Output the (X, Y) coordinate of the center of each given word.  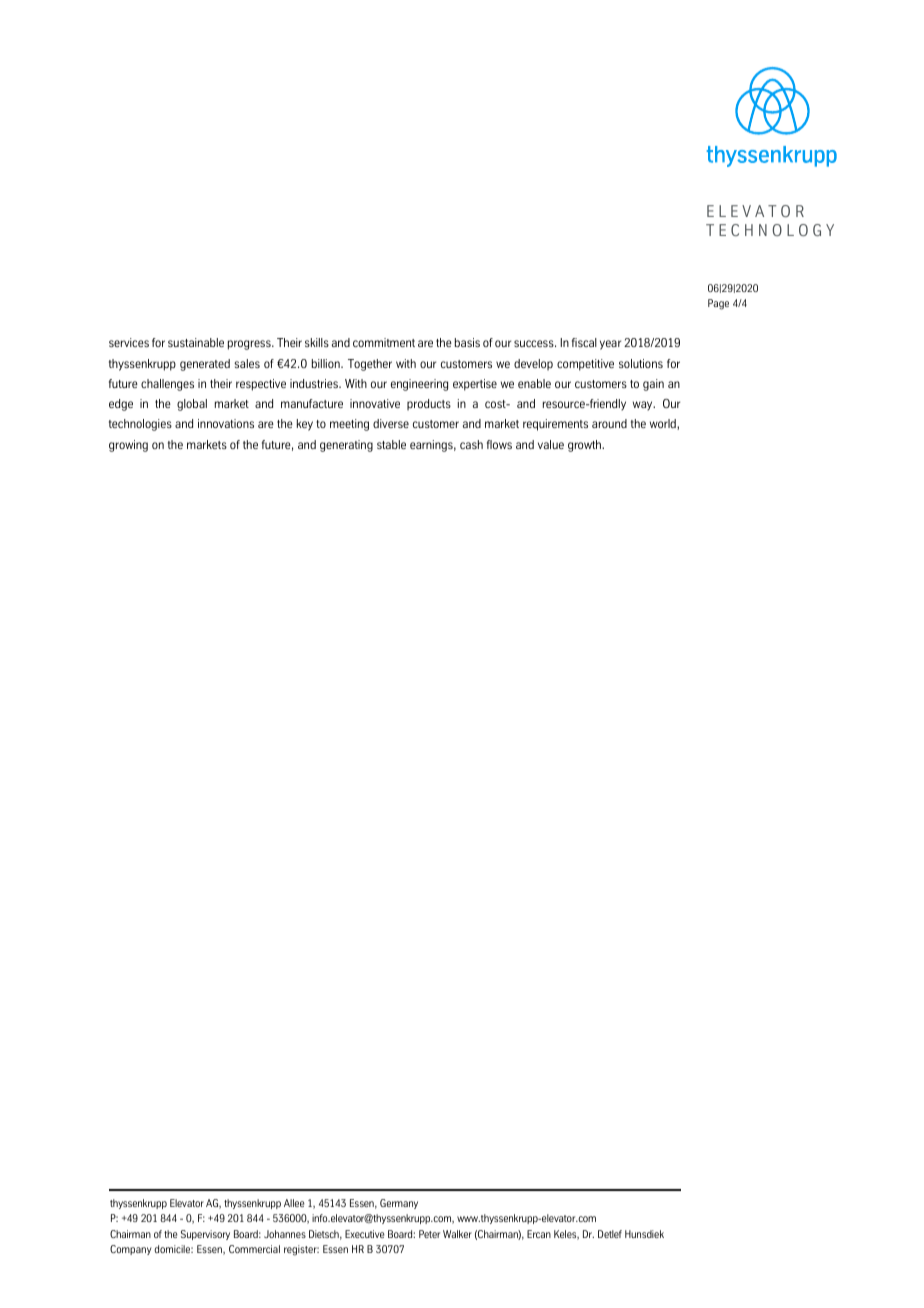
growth (585, 446)
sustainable (196, 342)
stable (391, 444)
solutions (641, 363)
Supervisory (205, 1235)
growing (128, 446)
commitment (384, 342)
